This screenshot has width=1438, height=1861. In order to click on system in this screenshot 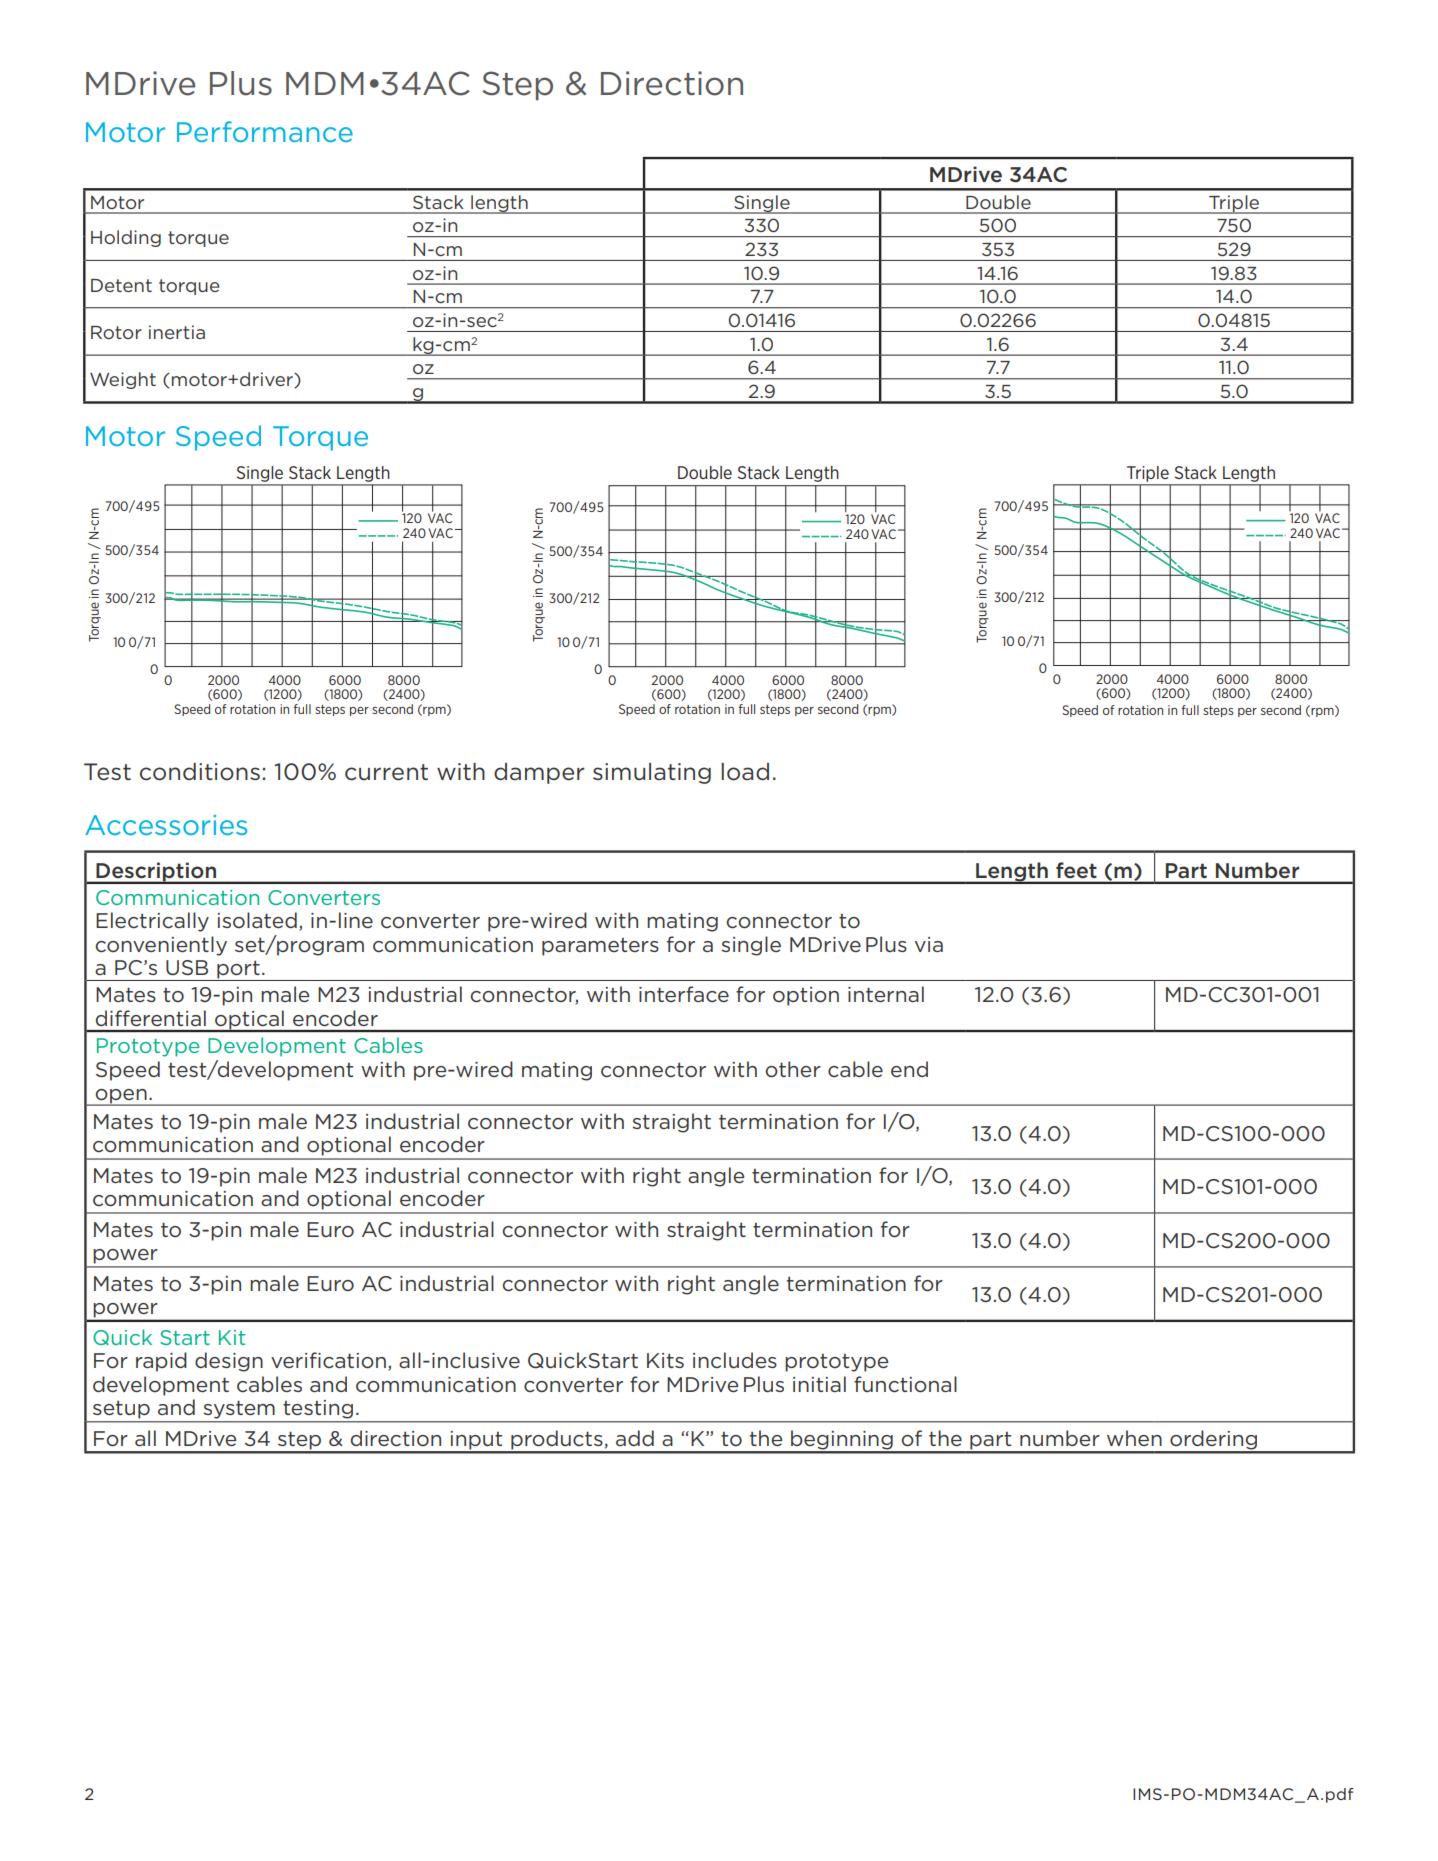, I will do `click(239, 1410)`.
